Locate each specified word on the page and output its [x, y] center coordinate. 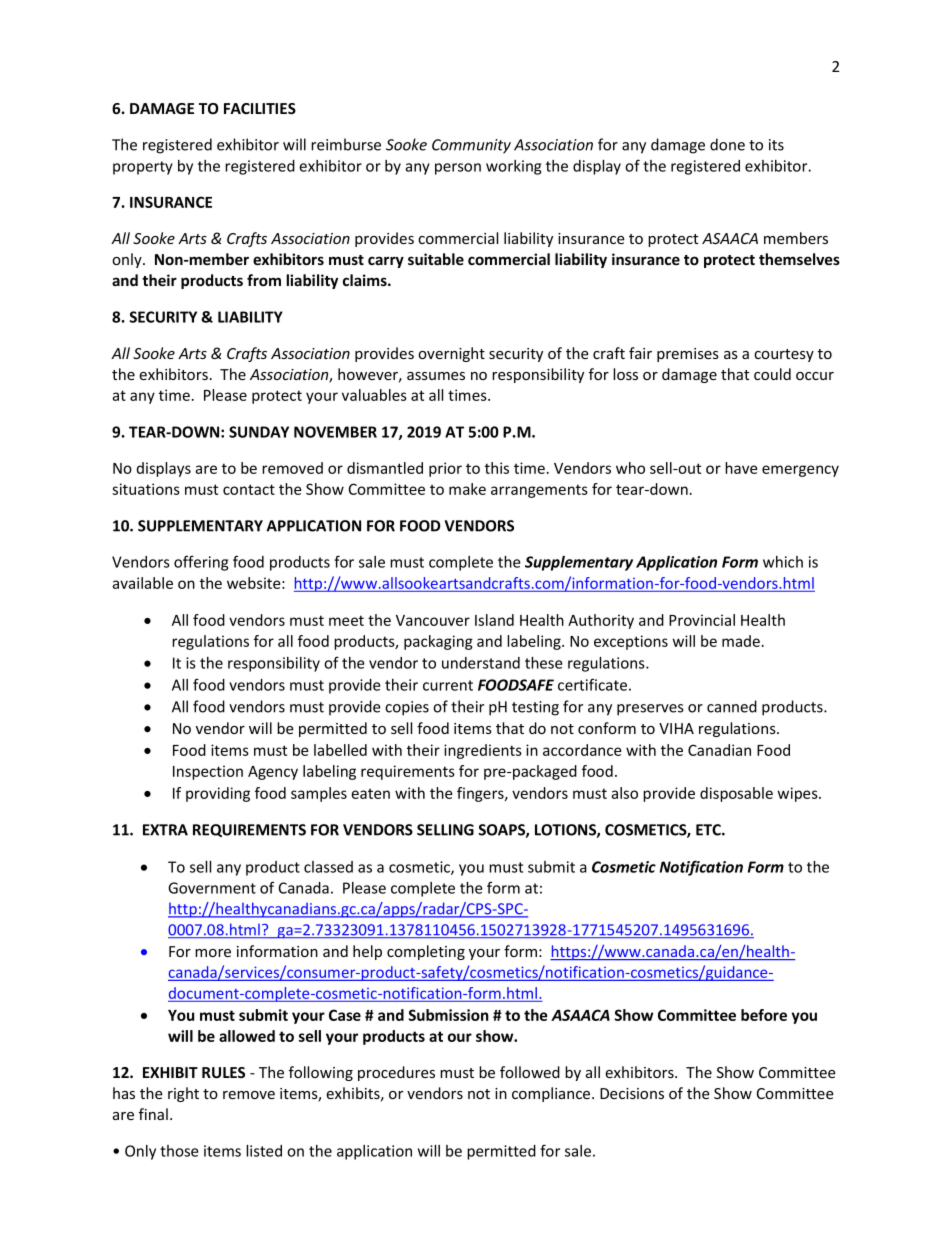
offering [201, 563]
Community [471, 146]
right [183, 1094]
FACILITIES [260, 108]
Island [494, 620]
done [727, 144]
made [741, 641]
